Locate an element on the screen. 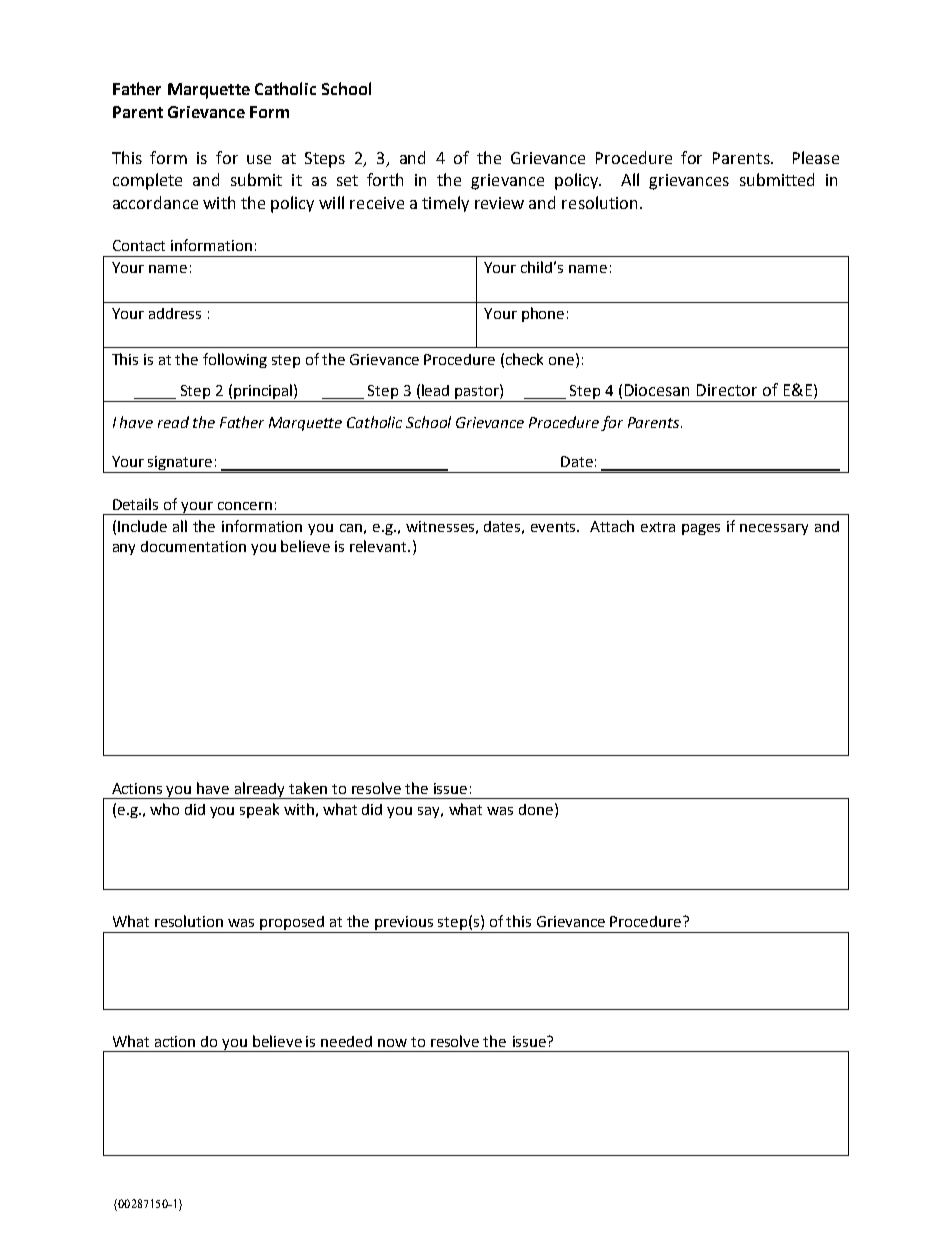 The height and width of the screenshot is (1233, 952). now is located at coordinates (392, 1043).
